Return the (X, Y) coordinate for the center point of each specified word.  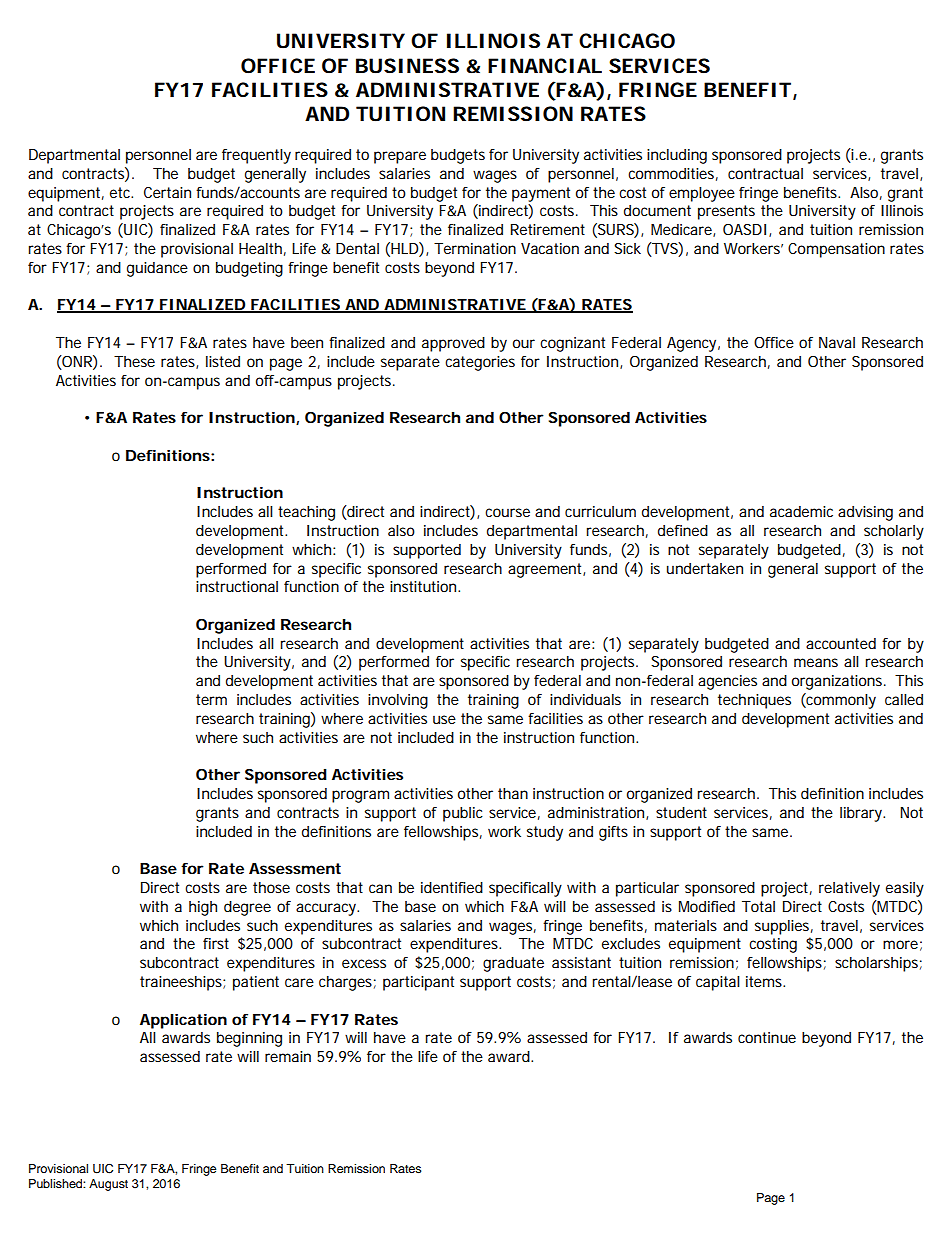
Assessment (295, 868)
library (862, 814)
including (677, 156)
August (108, 1185)
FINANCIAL (545, 65)
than (513, 793)
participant (418, 983)
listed (223, 361)
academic (801, 511)
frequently (256, 156)
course (507, 512)
